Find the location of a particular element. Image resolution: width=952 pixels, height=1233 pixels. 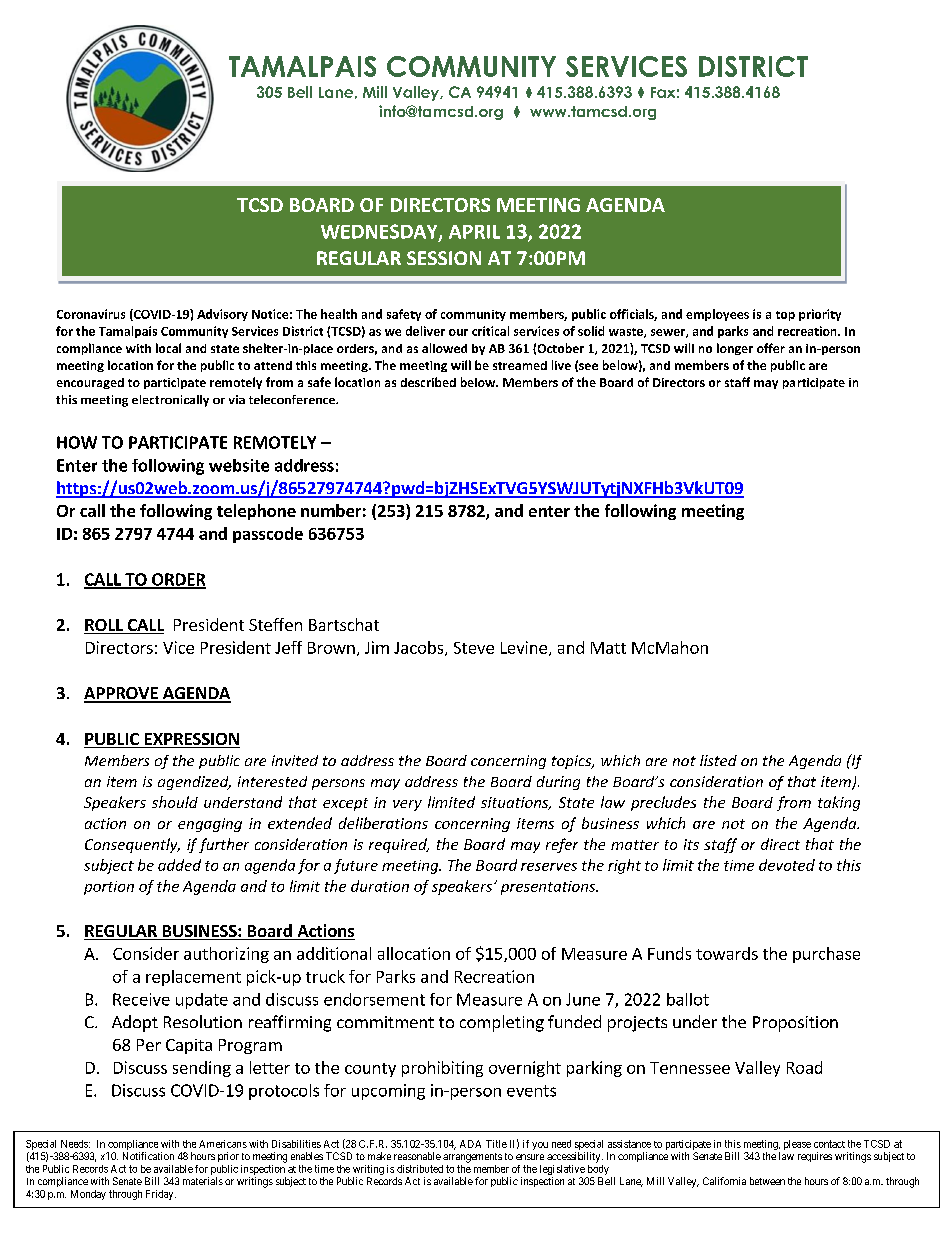

devoted is located at coordinates (787, 865).
